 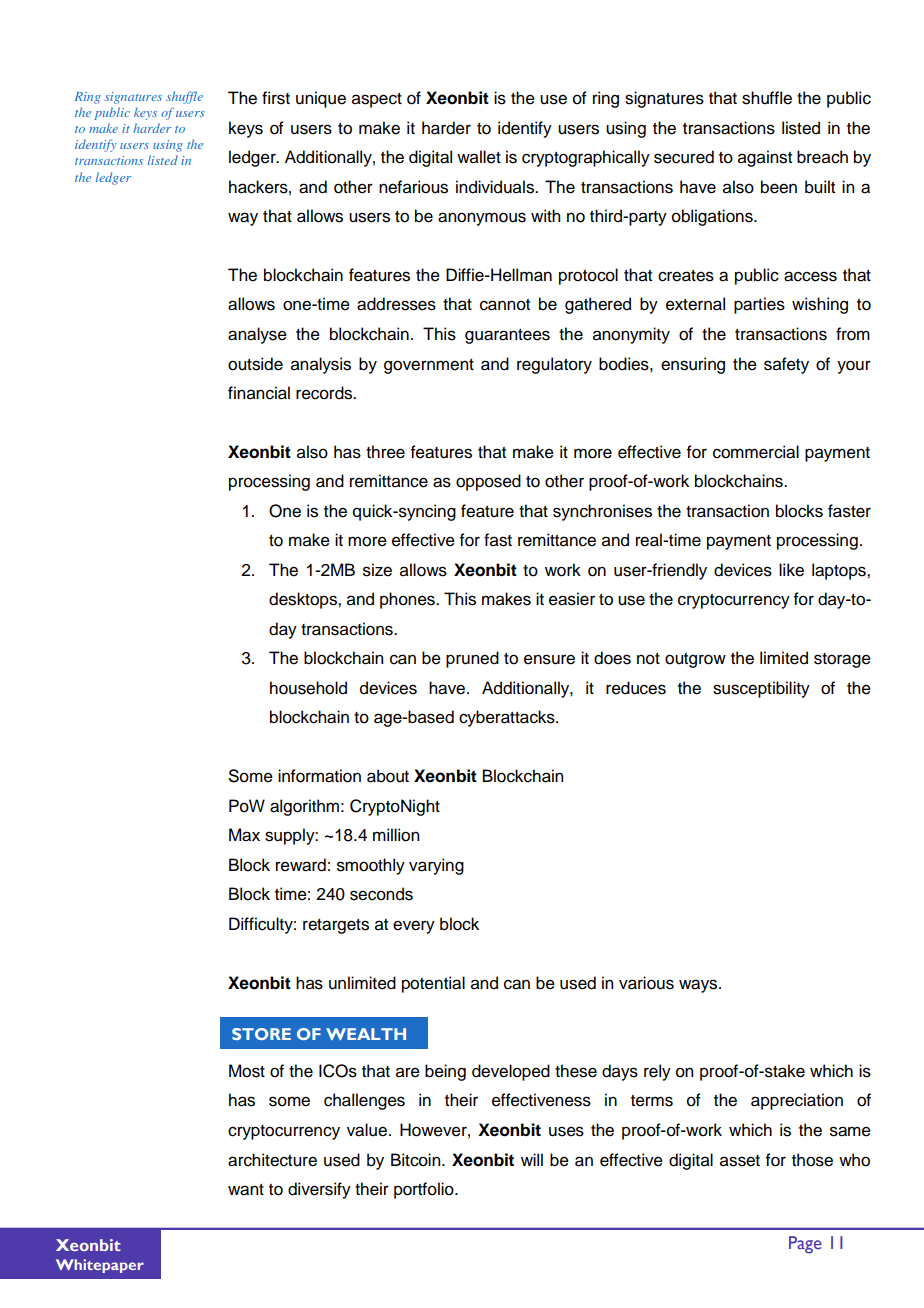 I want to click on portfolio, so click(x=425, y=1190).
